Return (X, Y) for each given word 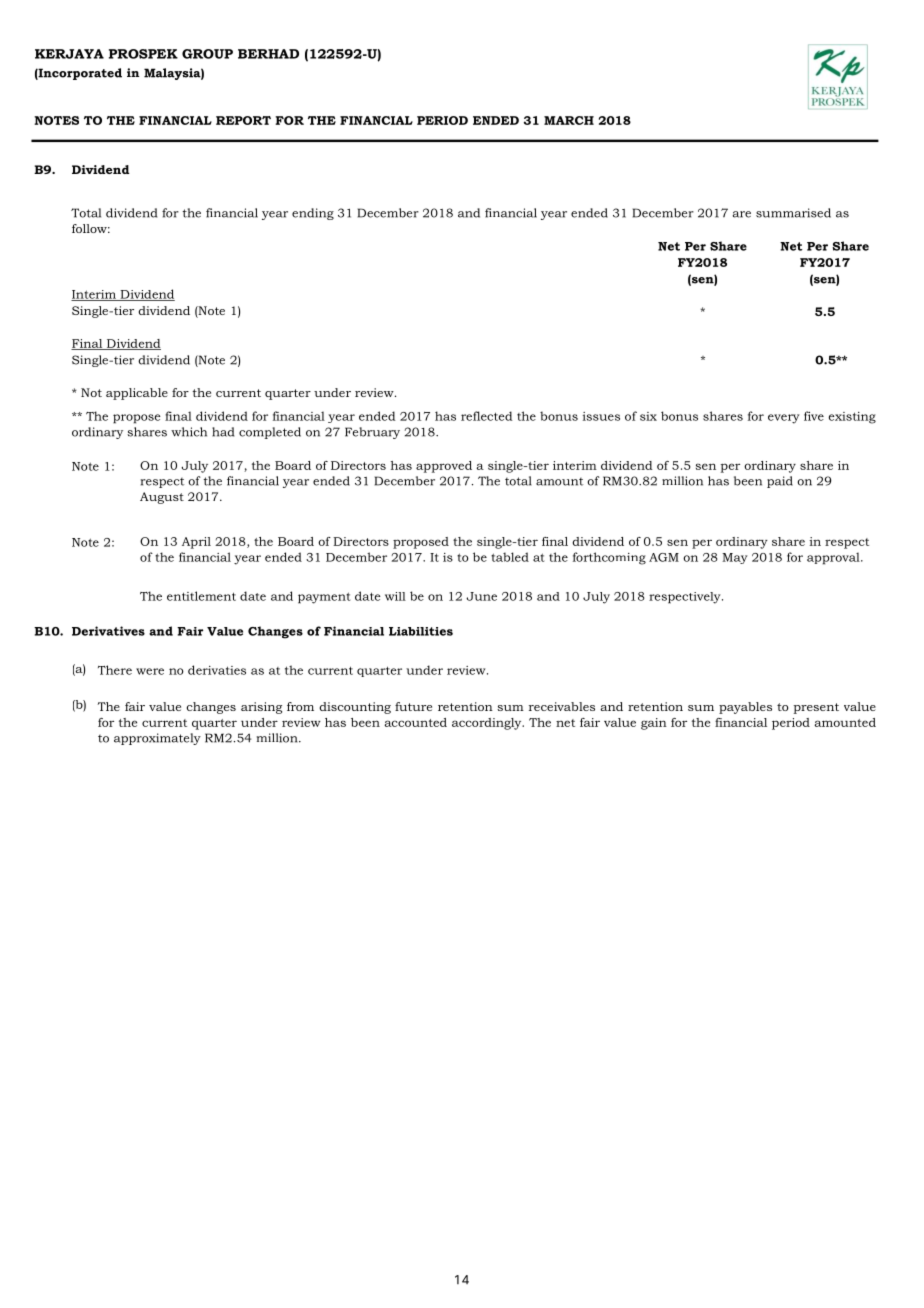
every (784, 419)
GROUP (207, 54)
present (816, 708)
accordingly (488, 724)
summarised (793, 213)
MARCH (569, 120)
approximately (157, 739)
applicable (137, 394)
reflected (487, 416)
